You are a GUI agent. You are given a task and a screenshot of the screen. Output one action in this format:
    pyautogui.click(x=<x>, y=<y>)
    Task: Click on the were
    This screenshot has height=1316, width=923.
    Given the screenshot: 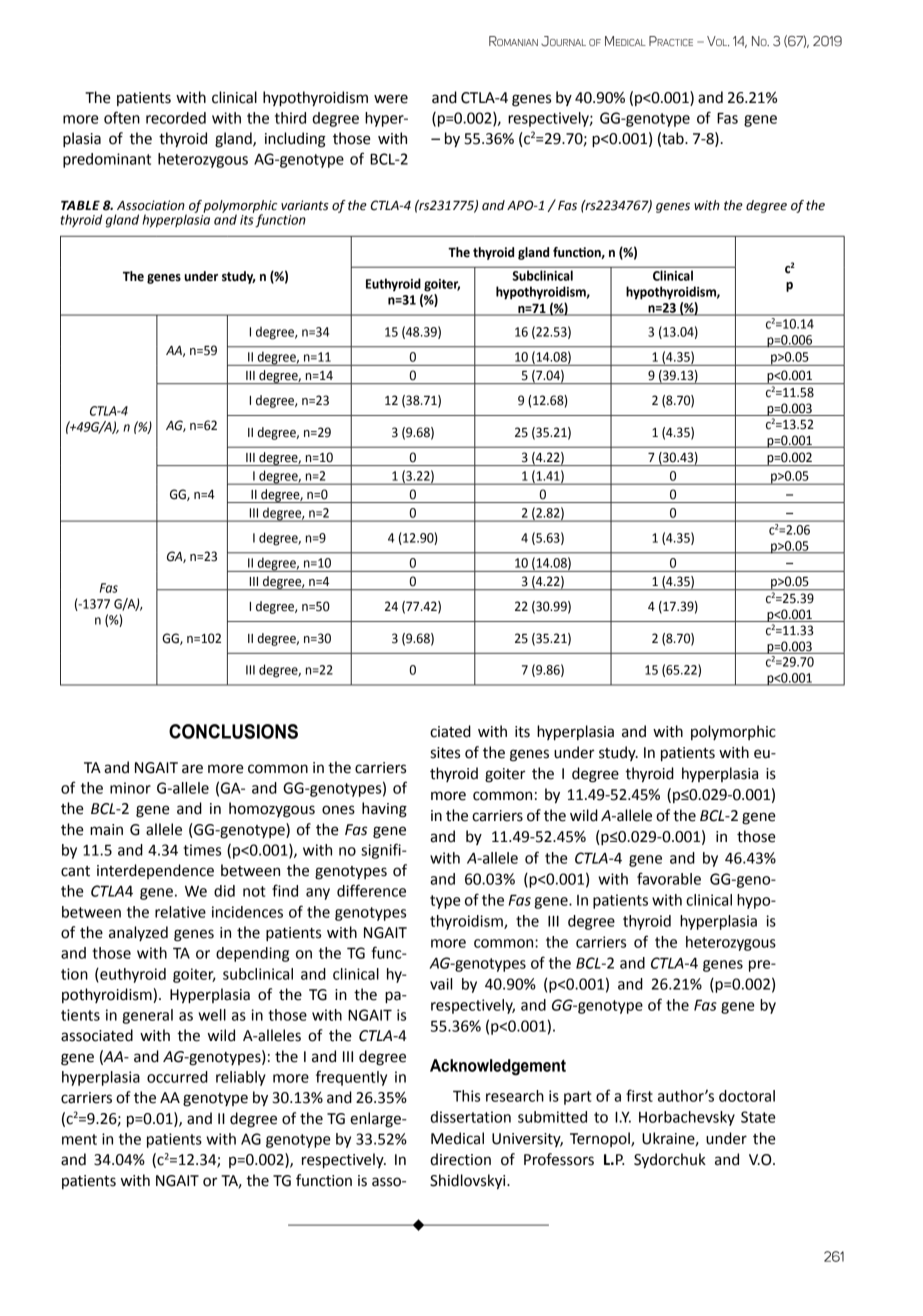 What is the action you would take?
    pyautogui.click(x=391, y=99)
